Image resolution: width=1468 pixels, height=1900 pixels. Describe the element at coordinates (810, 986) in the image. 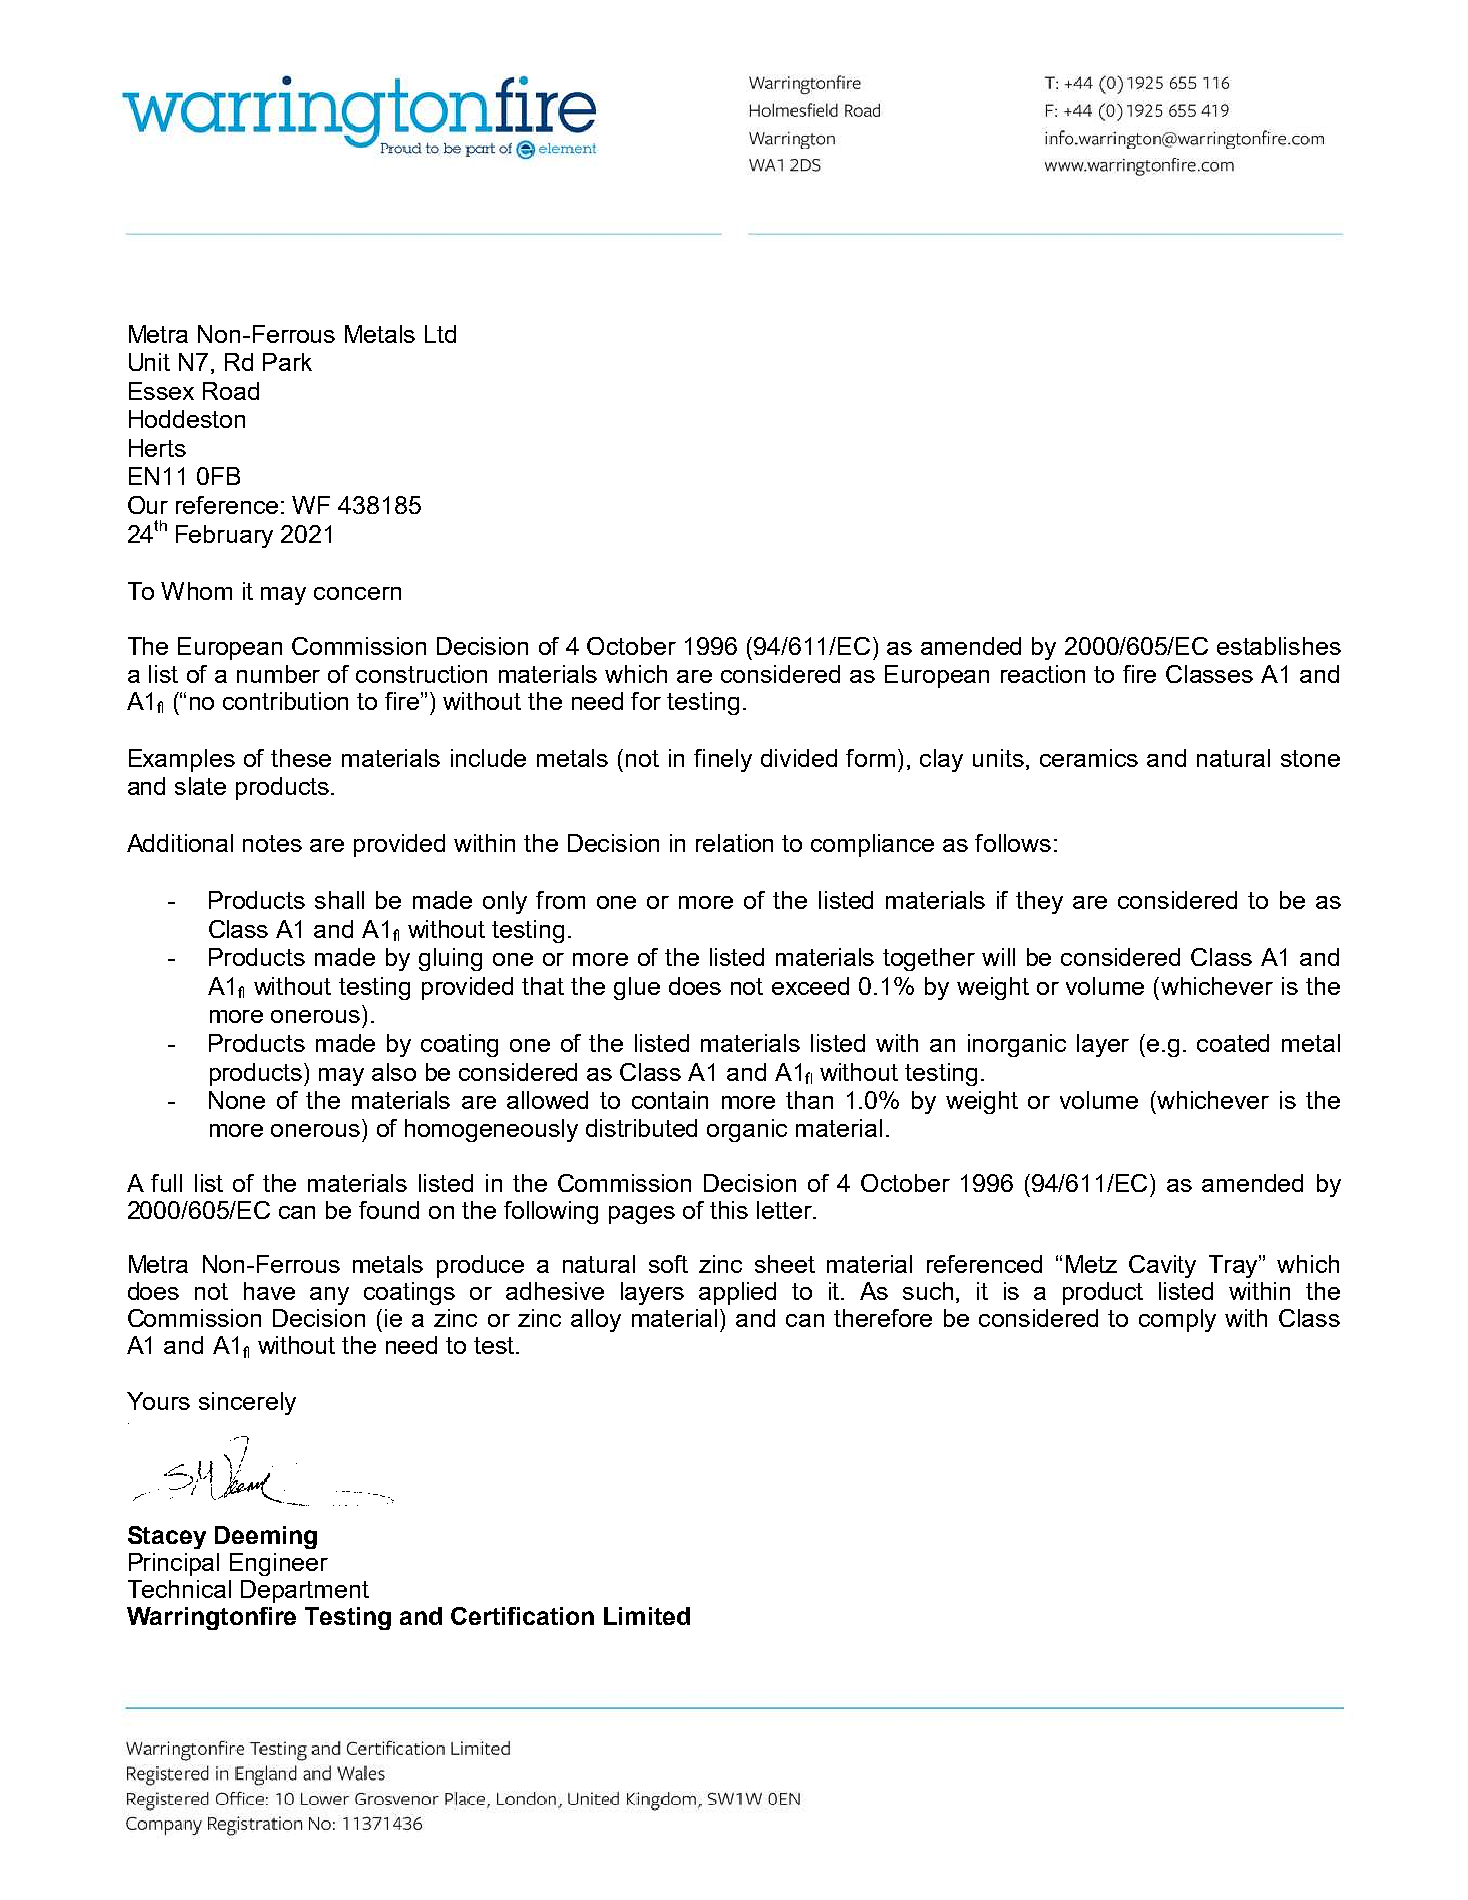

I see `exceed` at that location.
